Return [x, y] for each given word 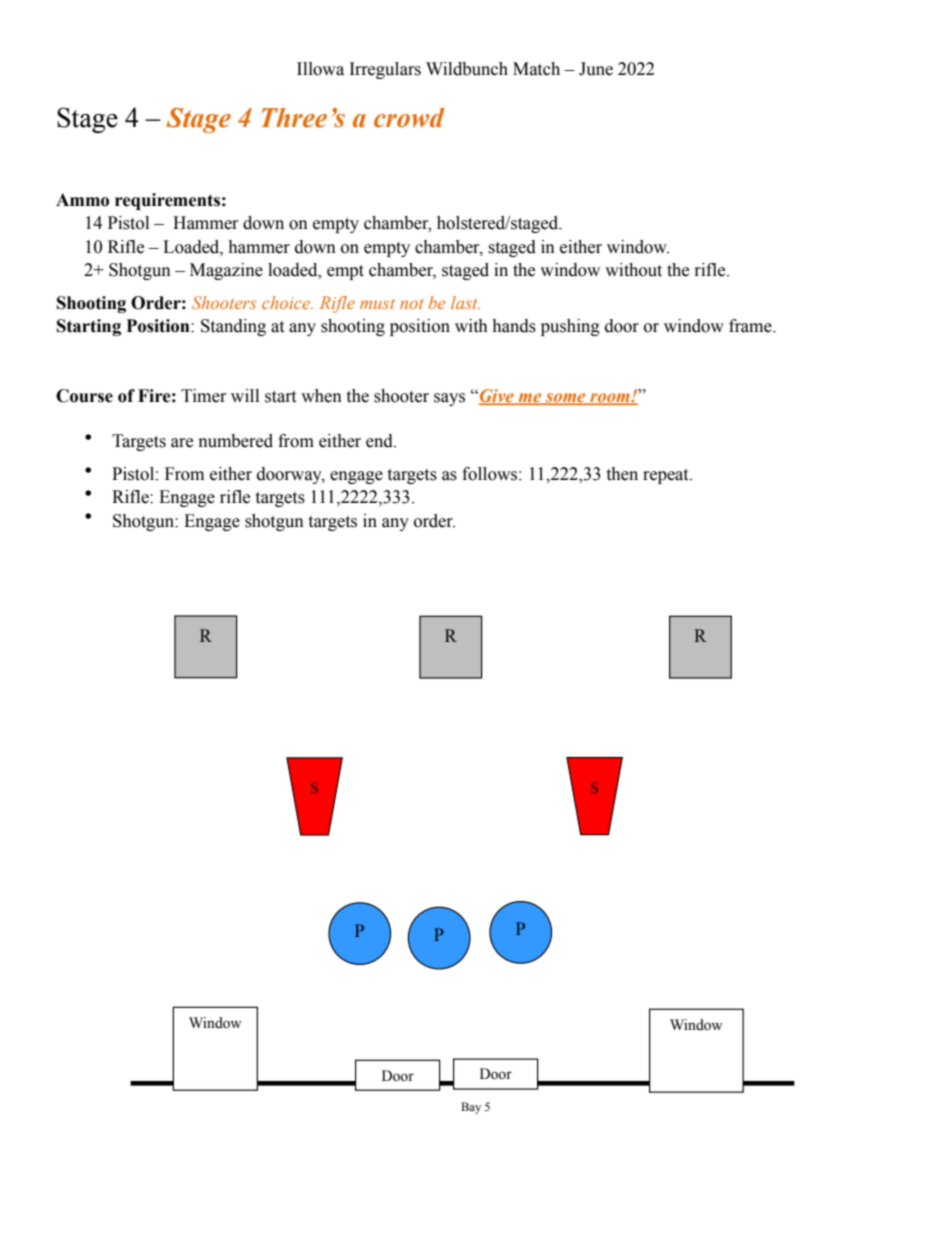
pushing [570, 327]
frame [751, 326]
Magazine [226, 271]
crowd [409, 118]
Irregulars [385, 70]
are [182, 443]
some [566, 399]
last [465, 302]
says [449, 399]
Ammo [82, 200]
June [596, 69]
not [411, 304]
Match [536, 69]
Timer [204, 396]
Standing [233, 327]
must [377, 304]
